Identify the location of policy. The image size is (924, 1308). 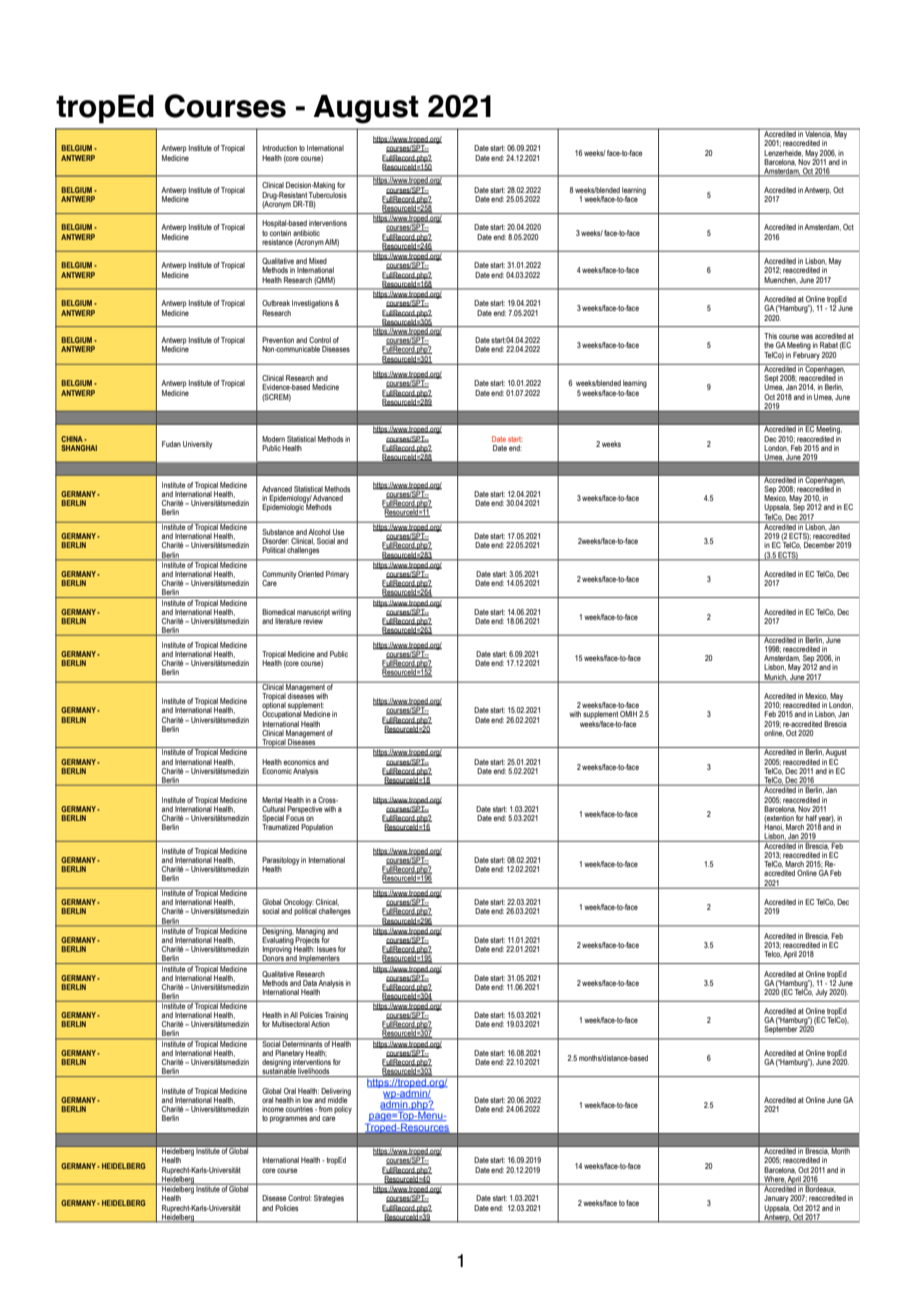
(343, 1110).
